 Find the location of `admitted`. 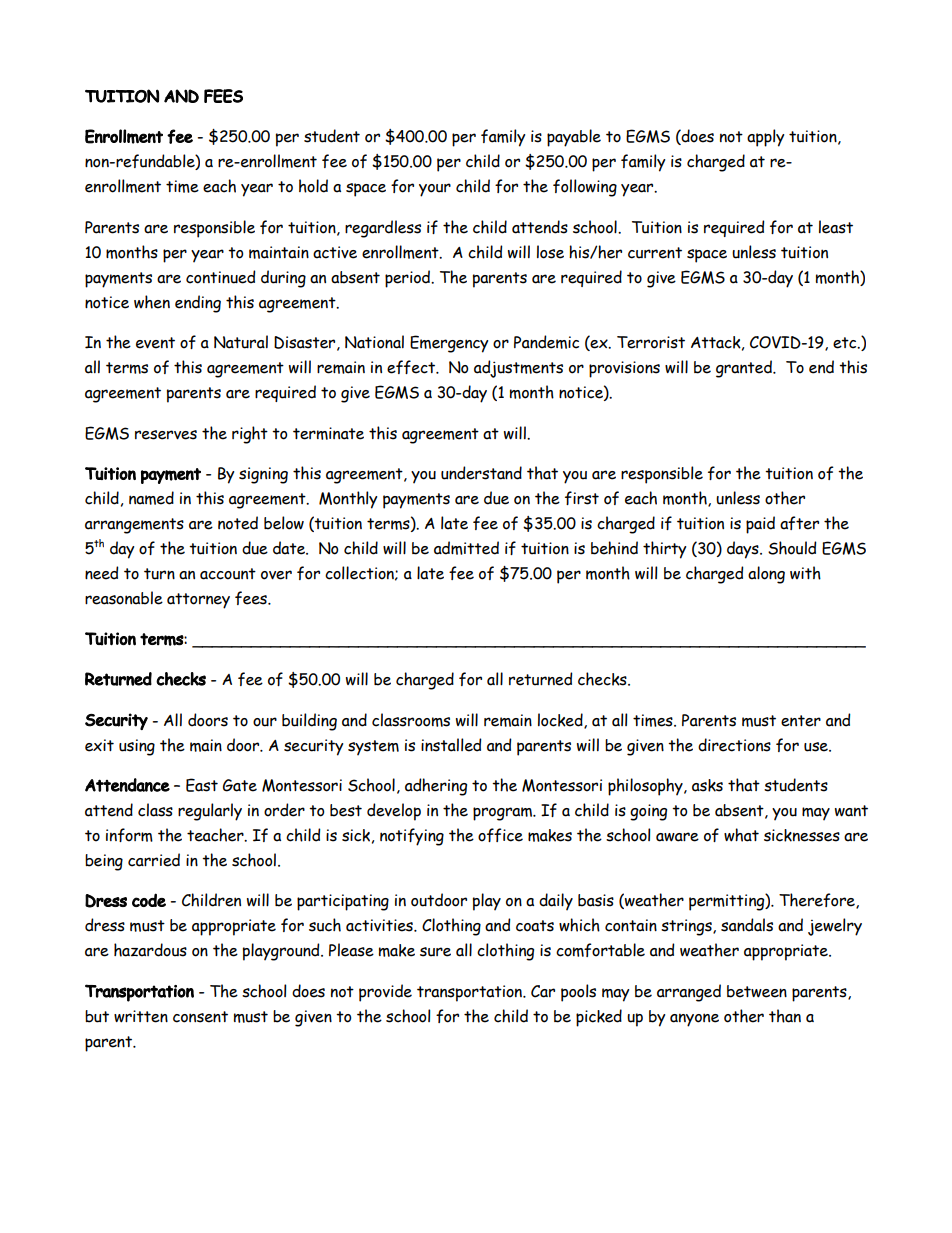

admitted is located at coordinates (466, 548).
